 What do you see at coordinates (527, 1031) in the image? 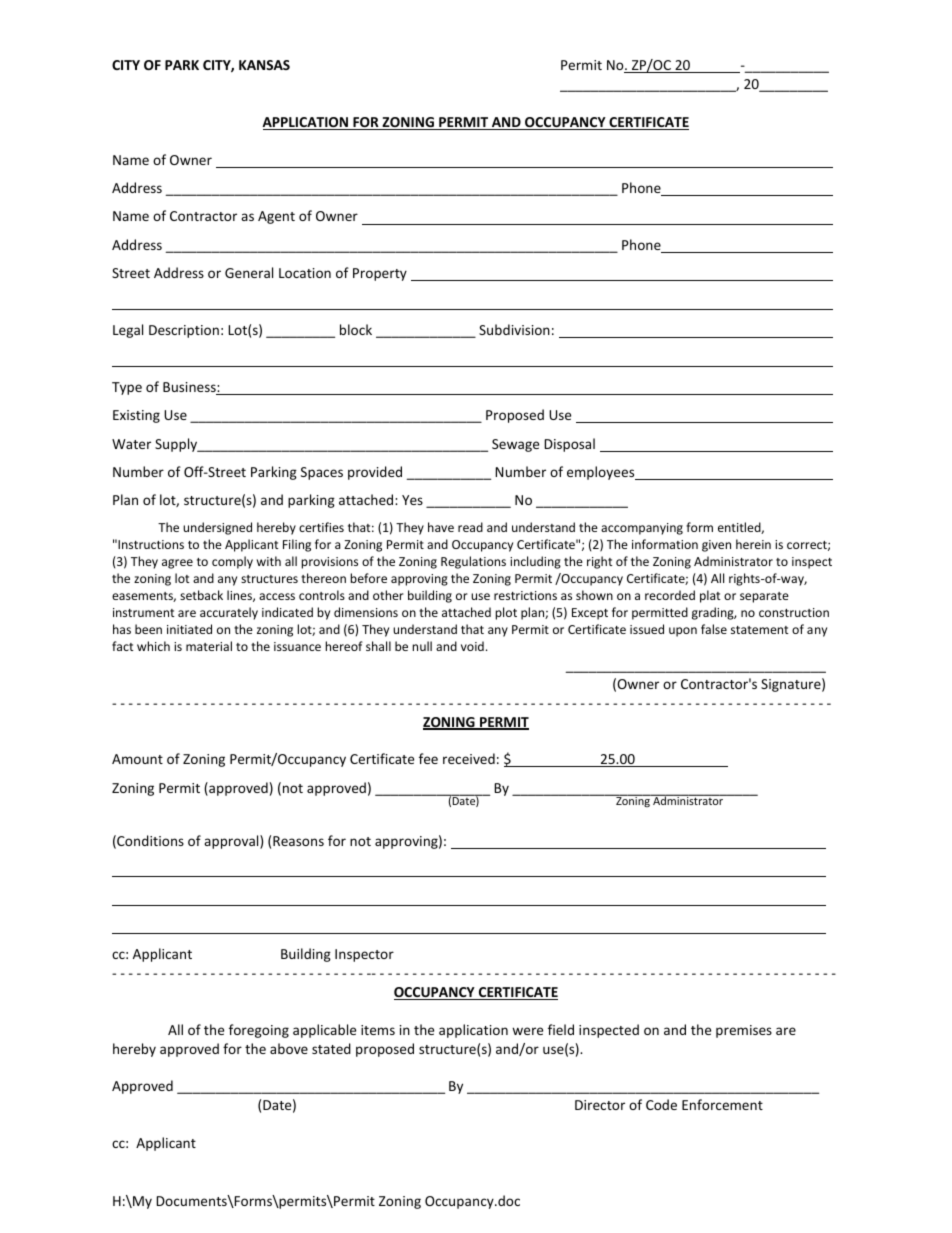
I see `were` at bounding box center [527, 1031].
